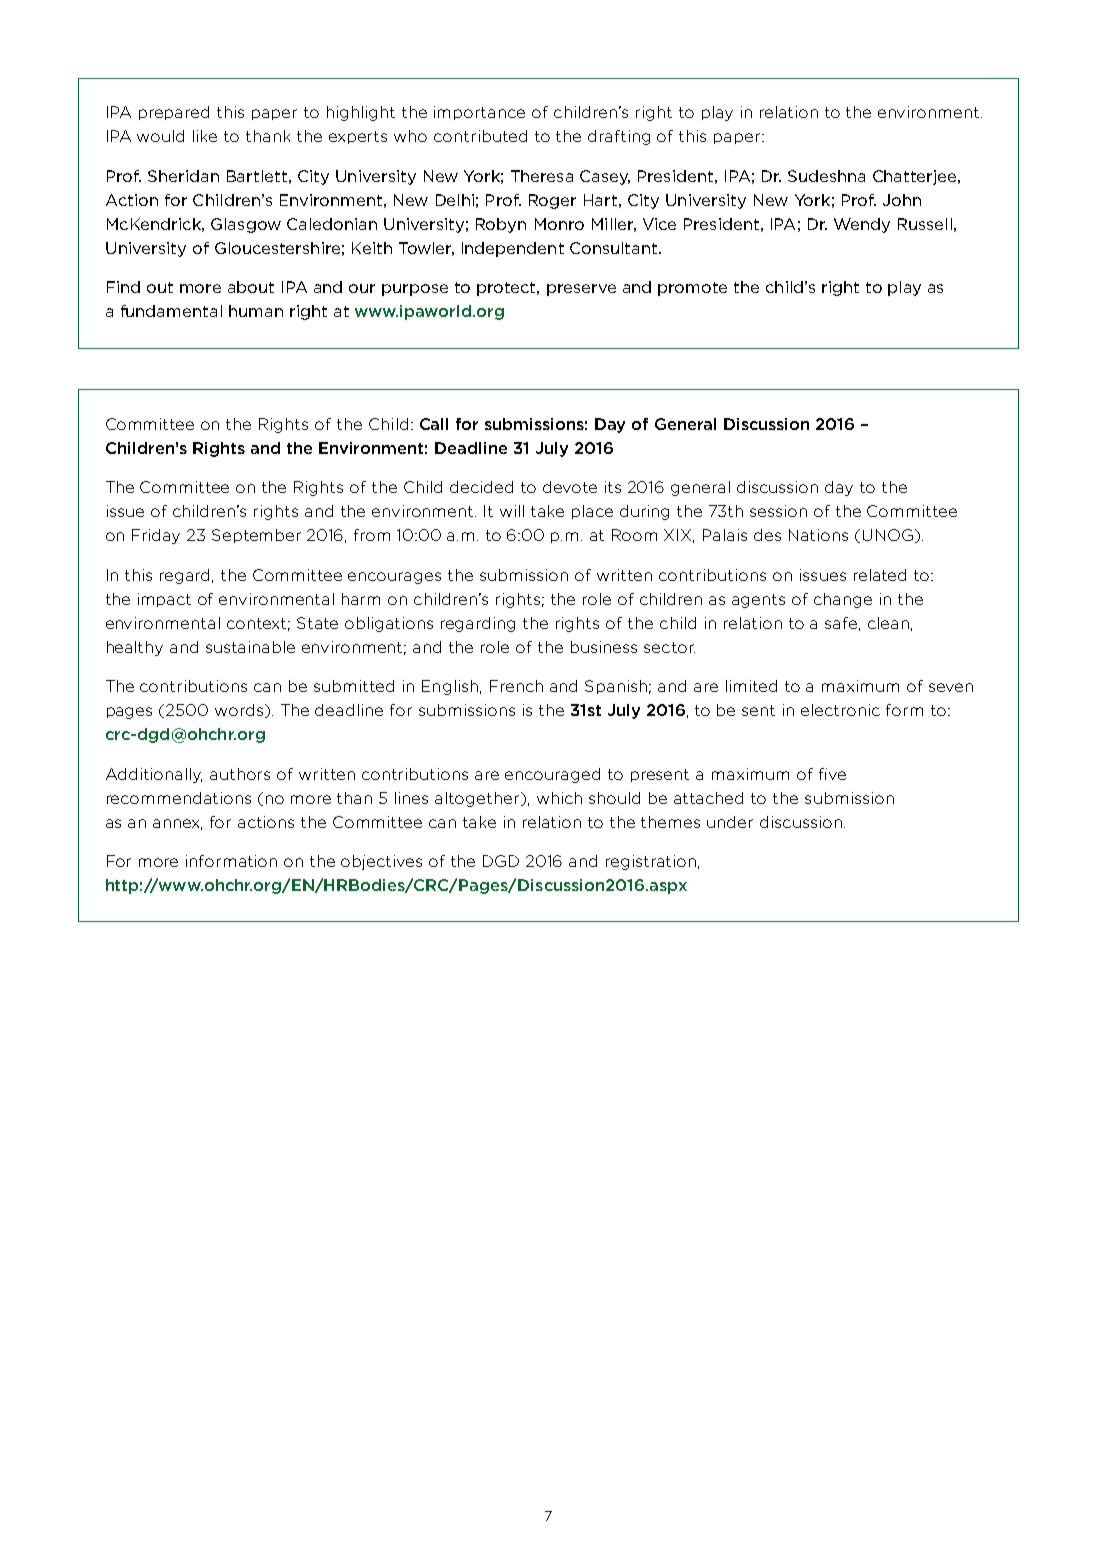  What do you see at coordinates (205, 136) in the image?
I see `like` at bounding box center [205, 136].
